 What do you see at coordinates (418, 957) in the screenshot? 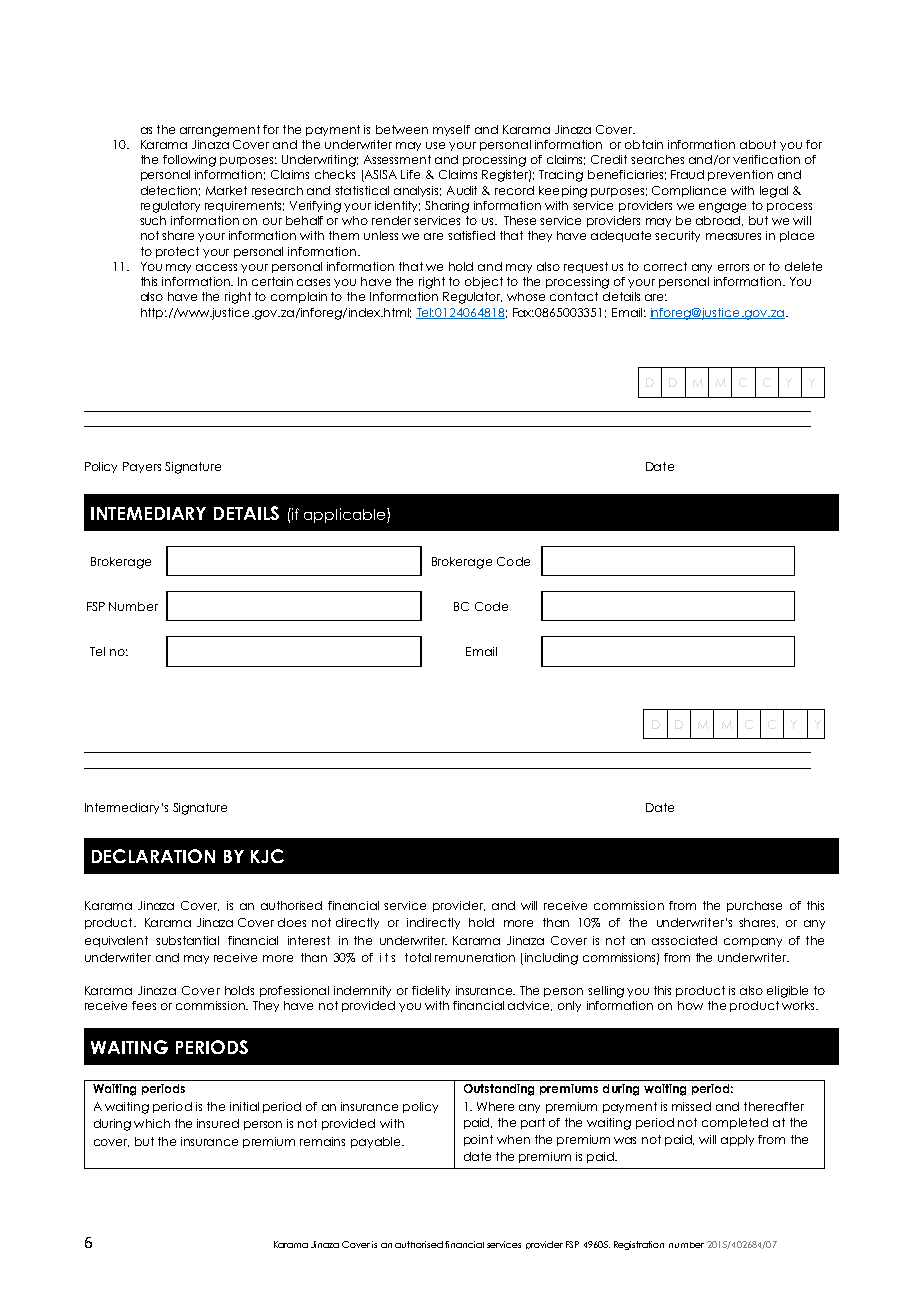
I see `total` at bounding box center [418, 957].
